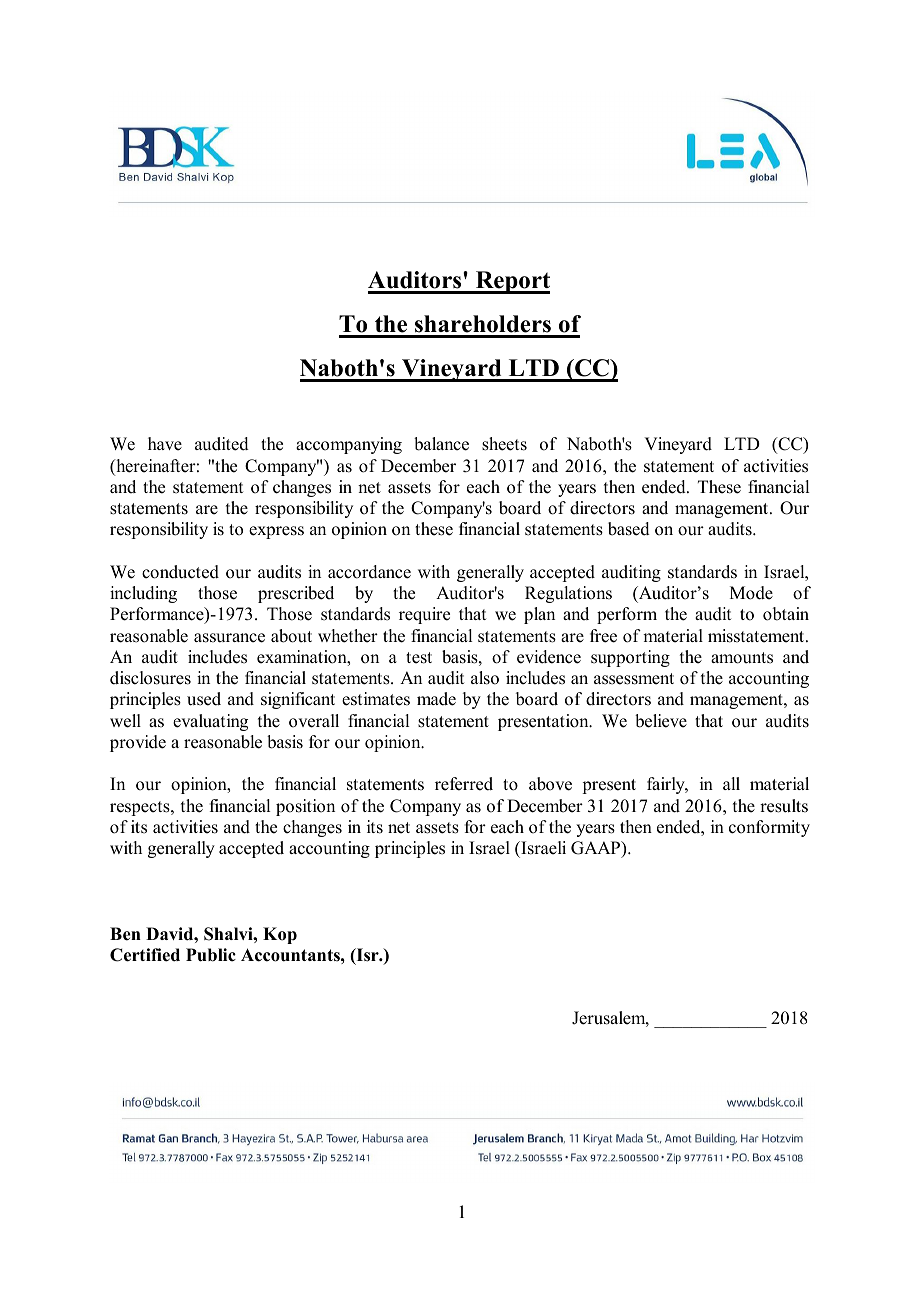 The width and height of the image is (924, 1308). What do you see at coordinates (504, 444) in the image?
I see `sheets` at bounding box center [504, 444].
